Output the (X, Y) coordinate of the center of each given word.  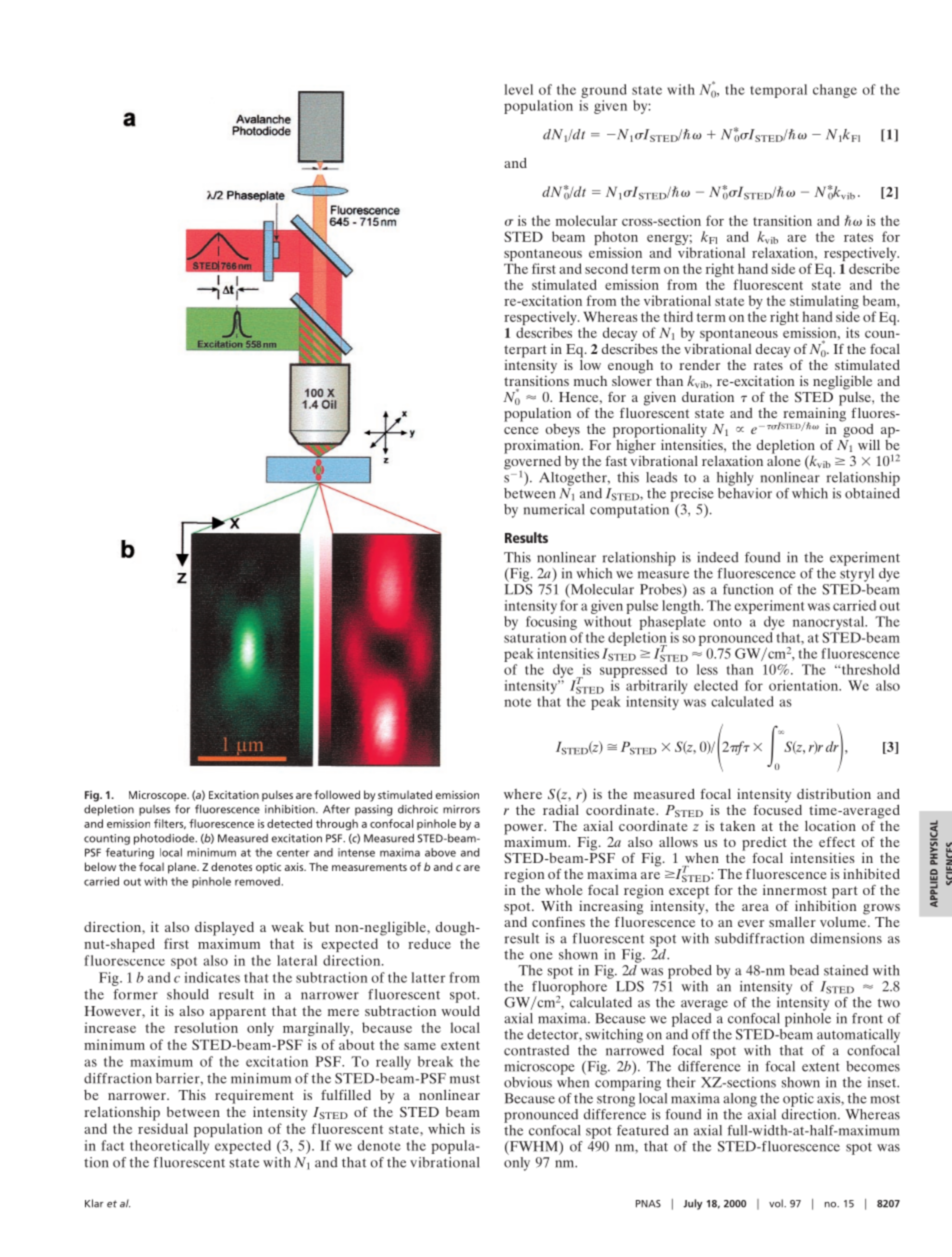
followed (337, 794)
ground (604, 91)
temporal (778, 91)
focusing (551, 623)
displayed (224, 929)
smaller (792, 922)
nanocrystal (830, 623)
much (590, 381)
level (518, 89)
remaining (814, 414)
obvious (528, 1082)
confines (558, 921)
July (692, 1204)
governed (532, 462)
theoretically (169, 1147)
